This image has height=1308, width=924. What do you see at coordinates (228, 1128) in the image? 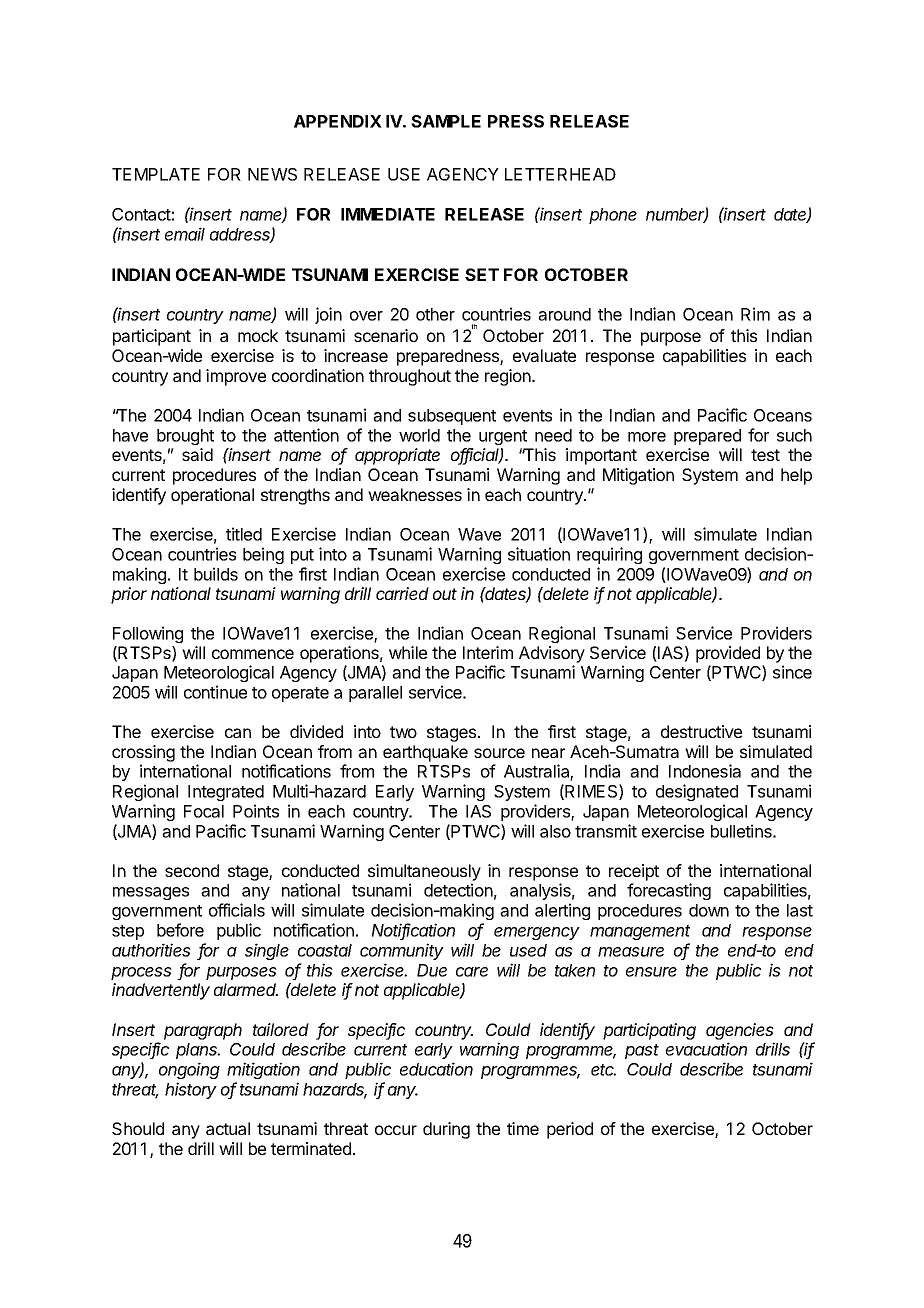
I see `actual` at bounding box center [228, 1128].
